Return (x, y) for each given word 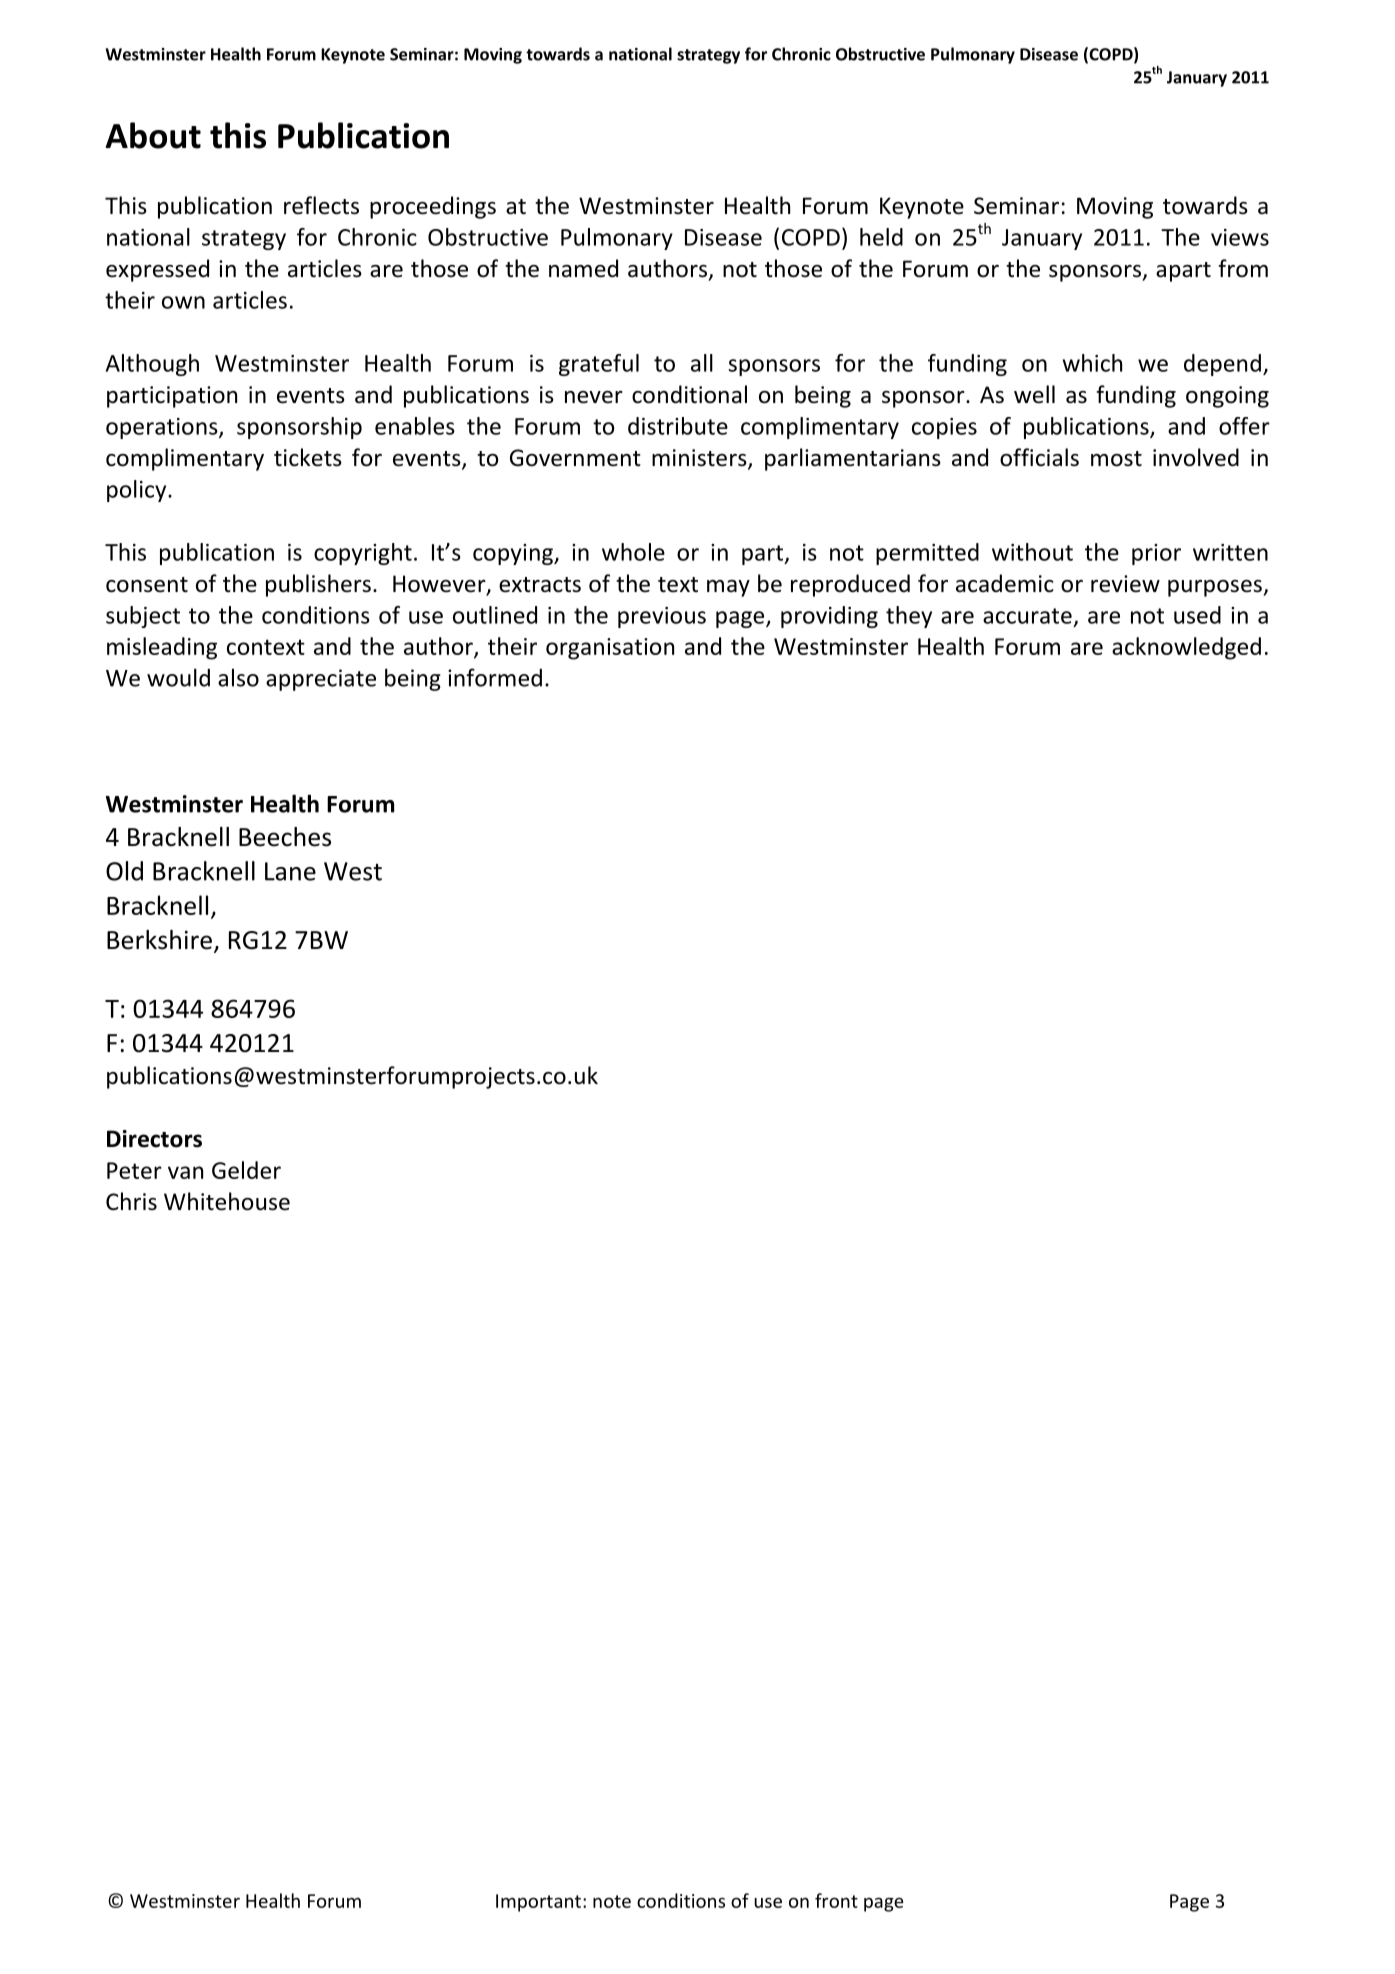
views (1240, 237)
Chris (131, 1201)
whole (633, 552)
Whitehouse (227, 1201)
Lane (290, 871)
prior (1156, 554)
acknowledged (1186, 648)
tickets (308, 457)
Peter (134, 1170)
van (185, 1172)
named (583, 268)
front (836, 1900)
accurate (1027, 616)
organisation (610, 649)
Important (538, 1903)
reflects (321, 205)
